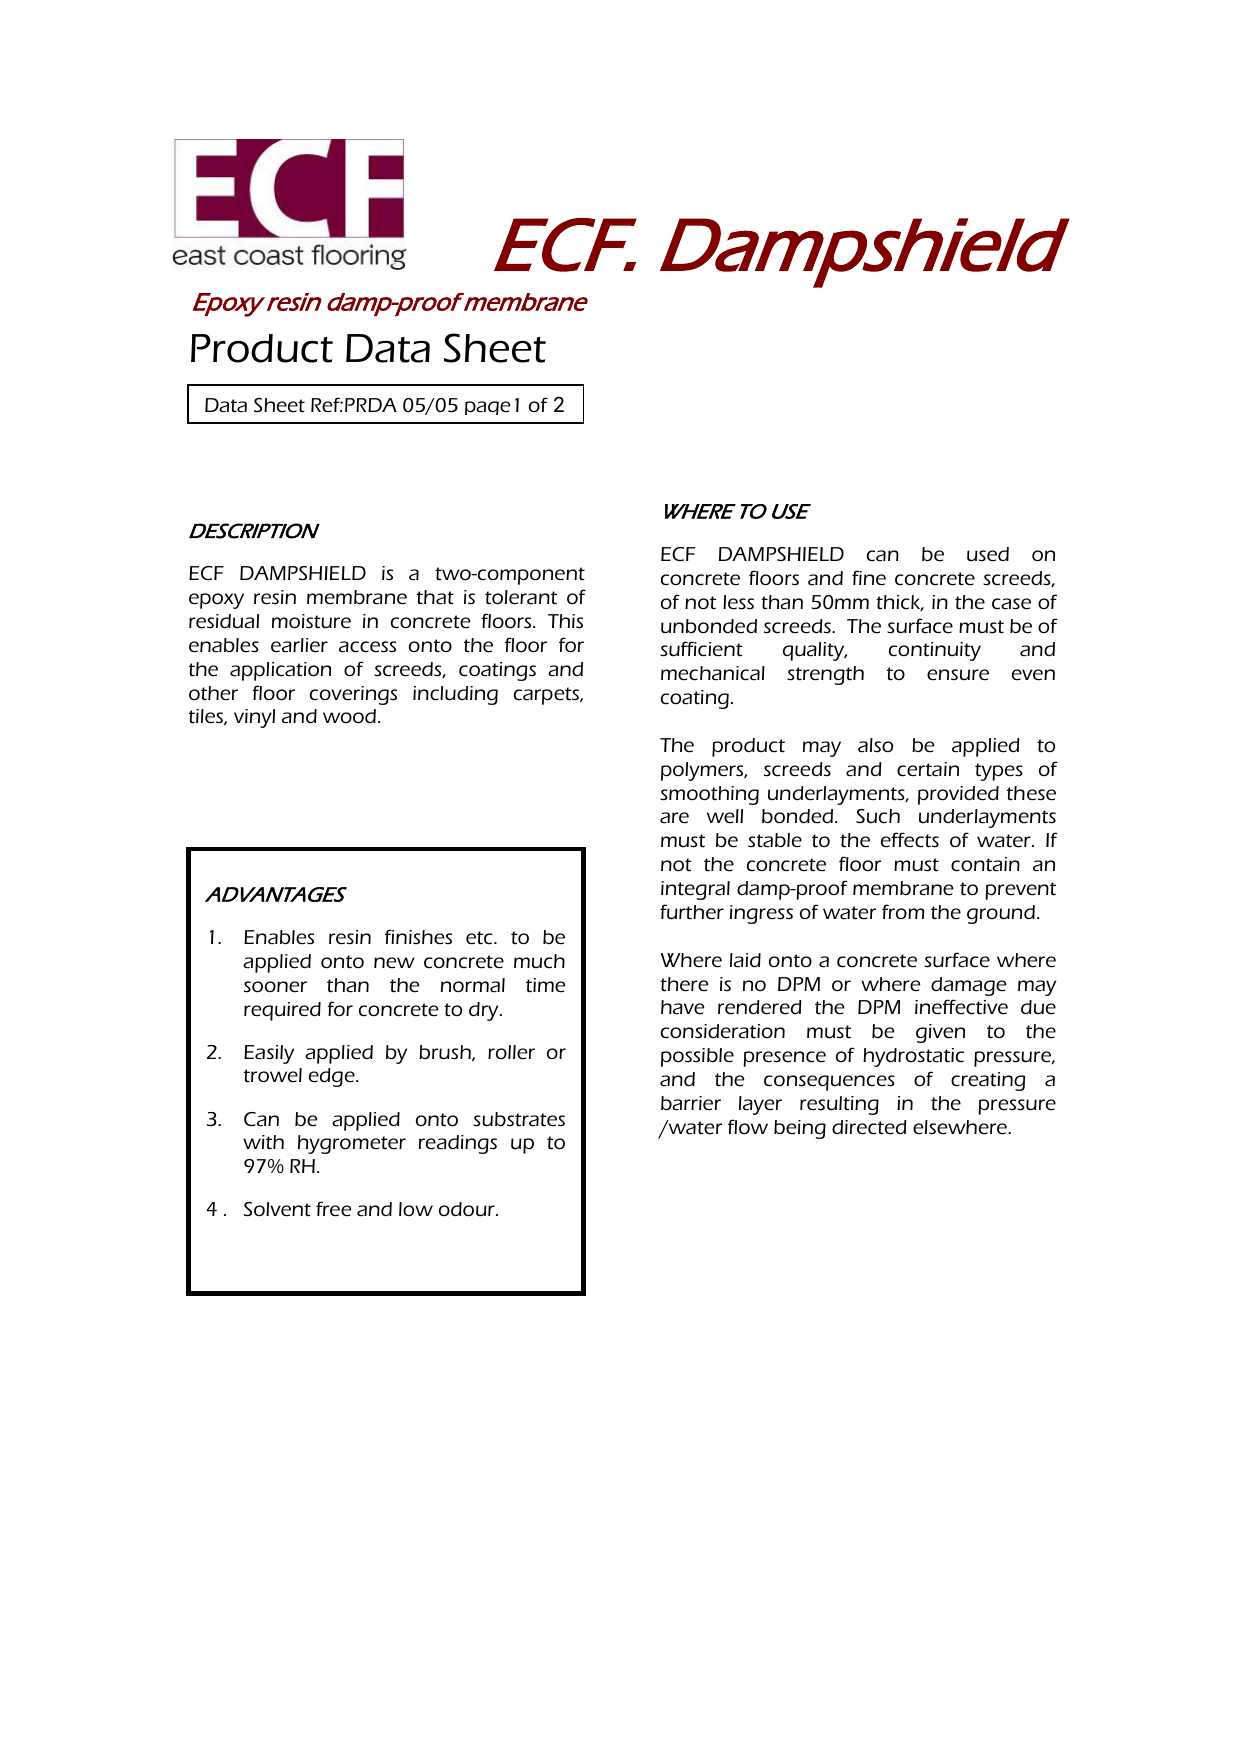  What do you see at coordinates (418, 937) in the page?
I see `finishes` at bounding box center [418, 937].
